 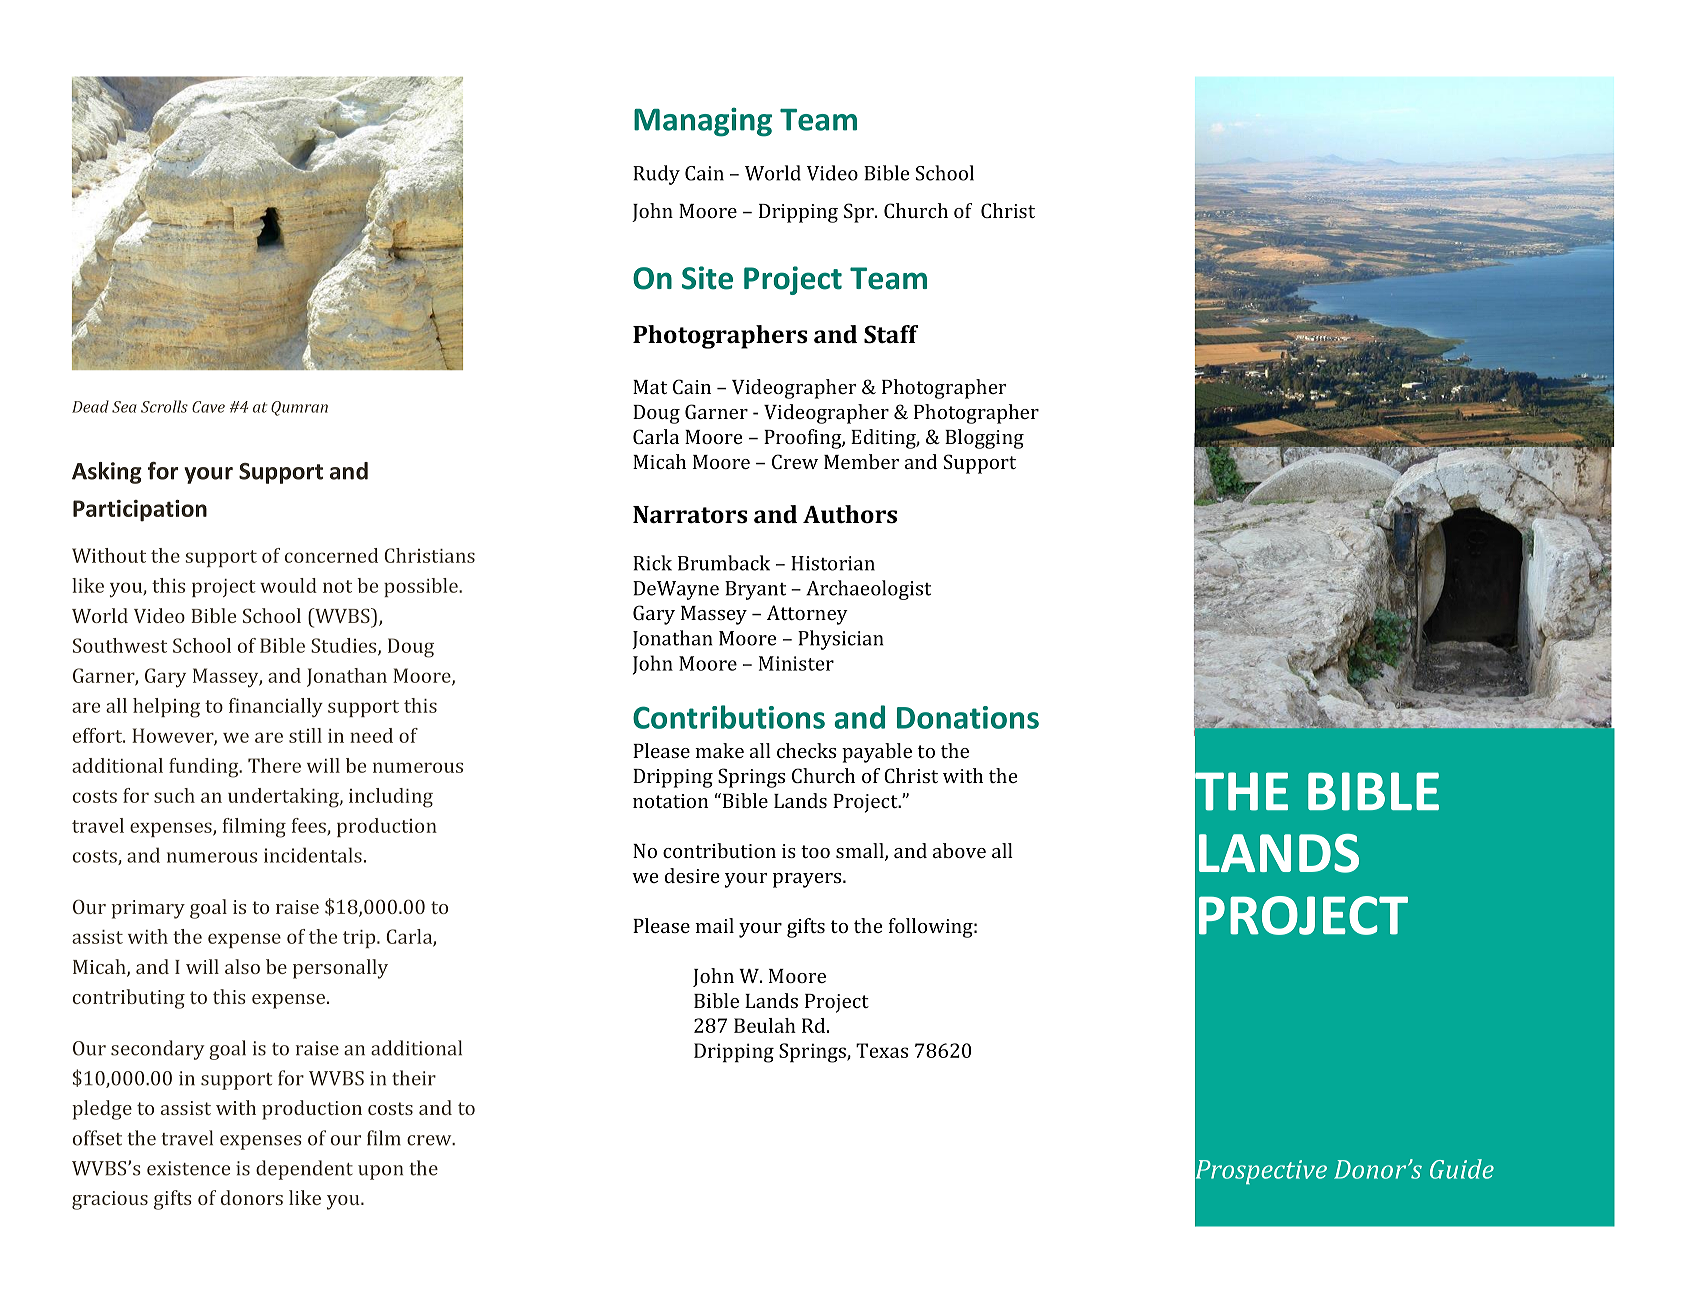 I want to click on fees, so click(x=310, y=826).
